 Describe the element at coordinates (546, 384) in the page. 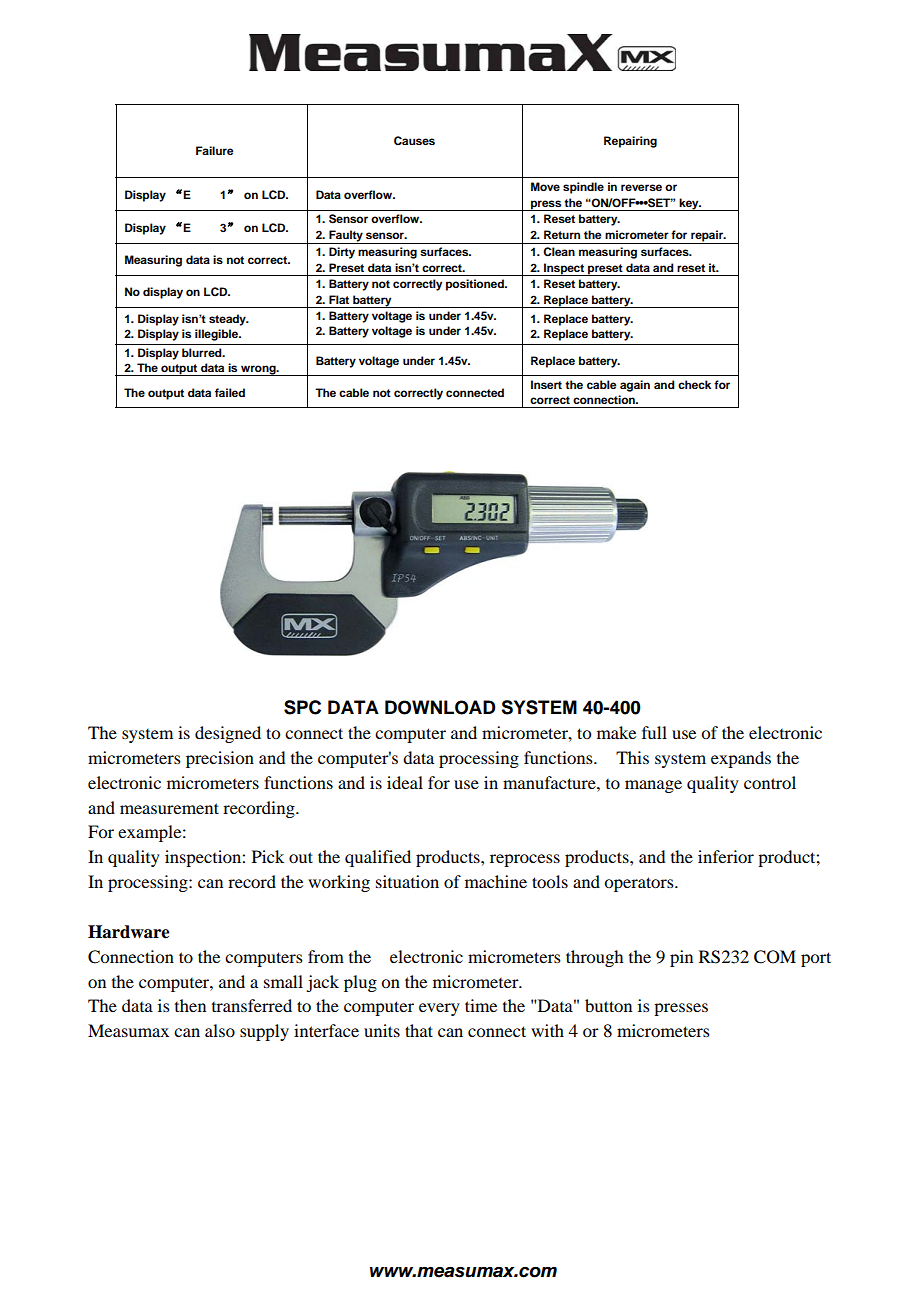

I see `Insert` at that location.
